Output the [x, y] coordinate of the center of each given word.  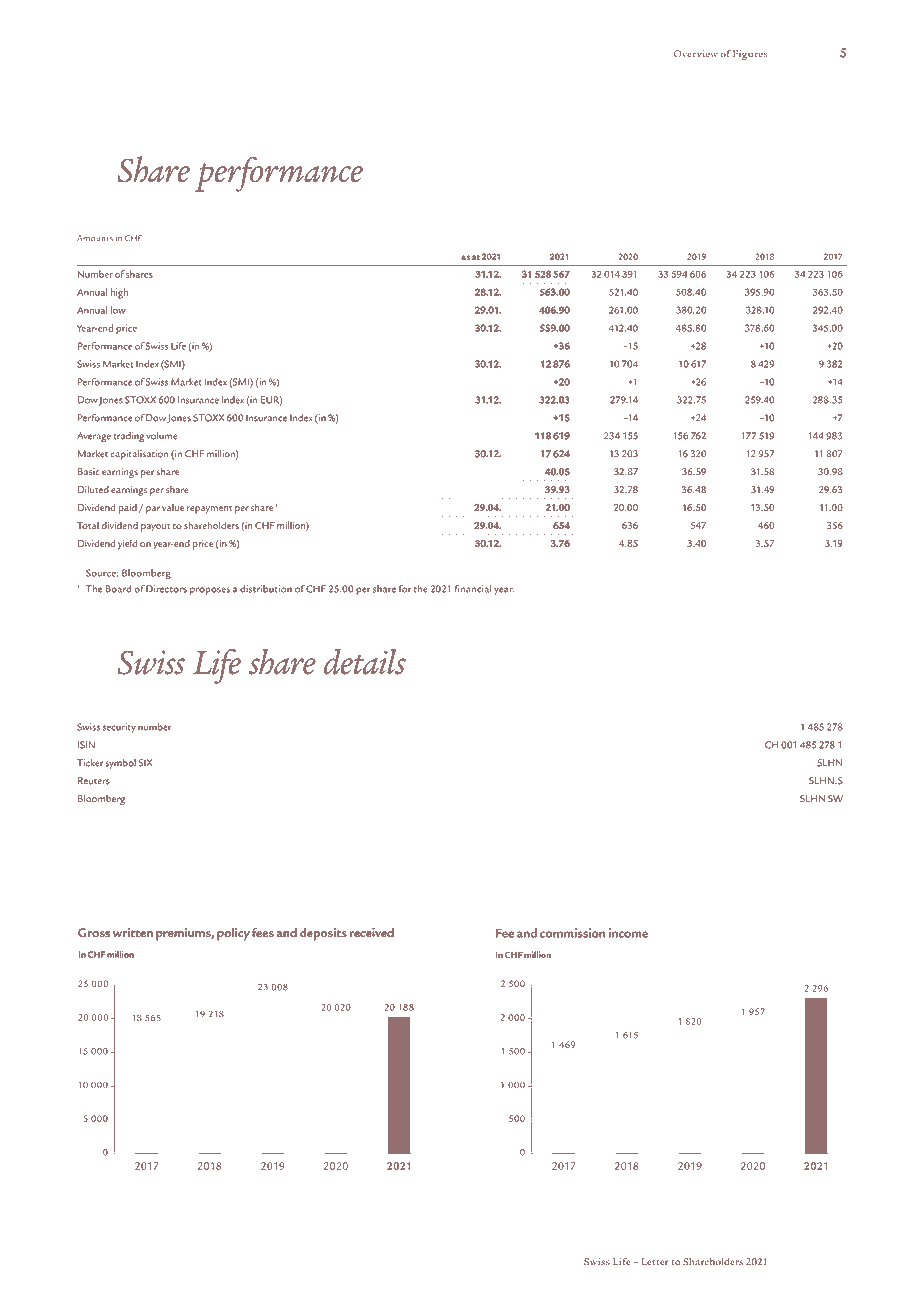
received [371, 932]
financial [473, 589]
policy [233, 934]
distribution [266, 589]
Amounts [95, 238]
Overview [696, 54]
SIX [145, 763]
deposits [323, 934]
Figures [750, 55]
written [133, 932]
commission [572, 933]
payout [155, 528]
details [365, 661]
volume [161, 436]
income [628, 933]
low [118, 310]
